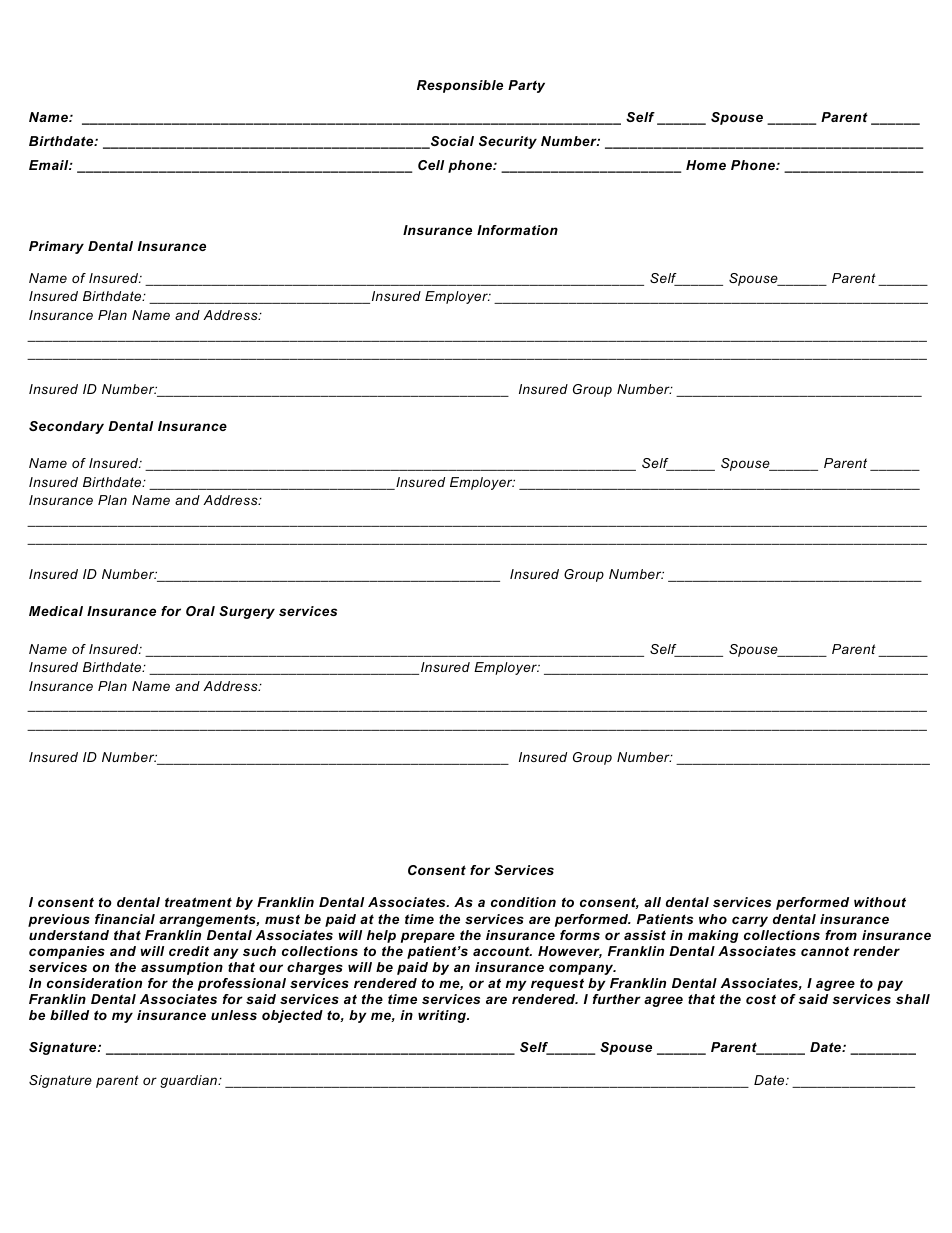  Describe the element at coordinates (523, 902) in the document. I see `condition` at that location.
